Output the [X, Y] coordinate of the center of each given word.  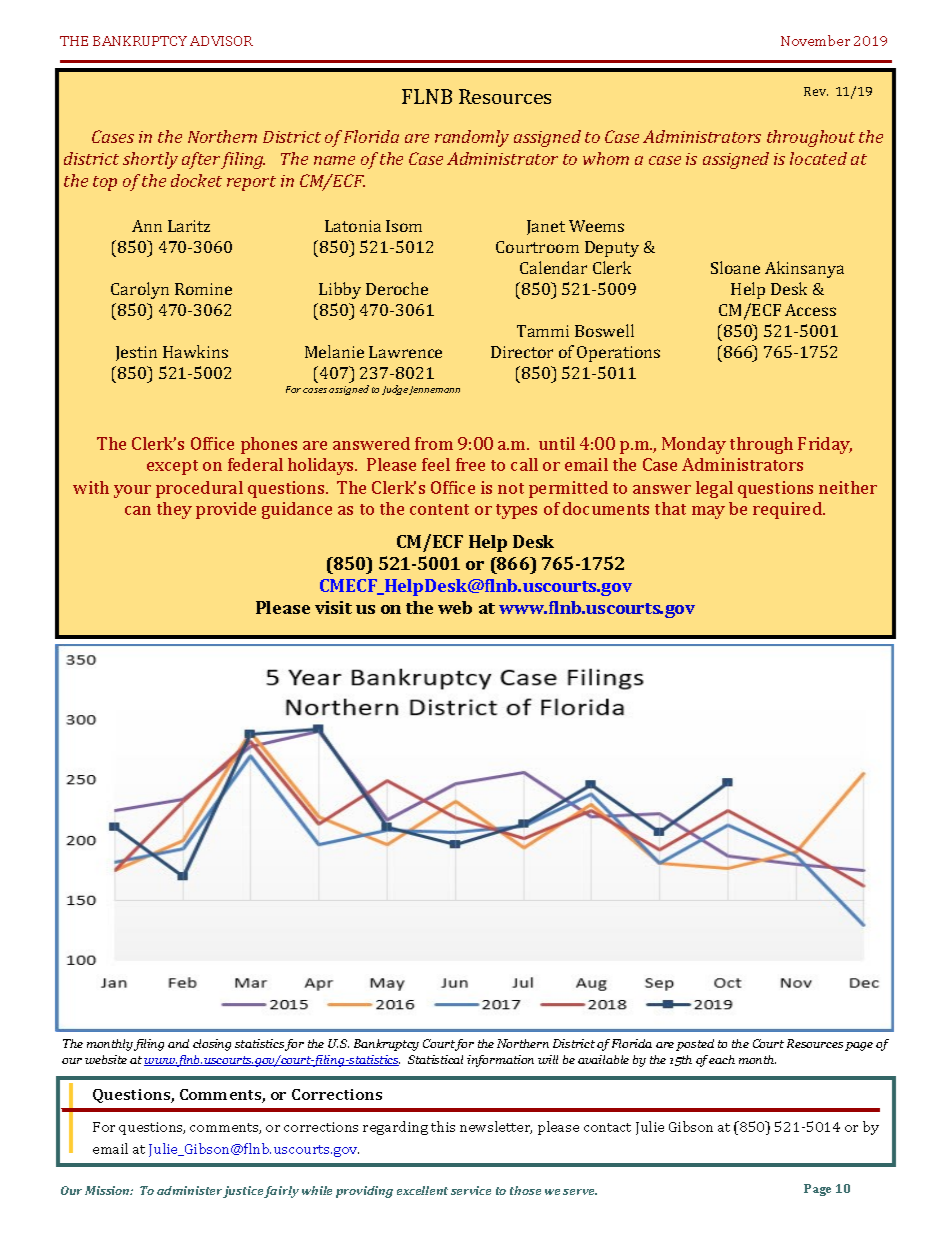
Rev [816, 91]
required [788, 510]
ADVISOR [221, 41]
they [174, 510]
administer [190, 1192]
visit [333, 607]
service [471, 1190]
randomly [472, 138]
